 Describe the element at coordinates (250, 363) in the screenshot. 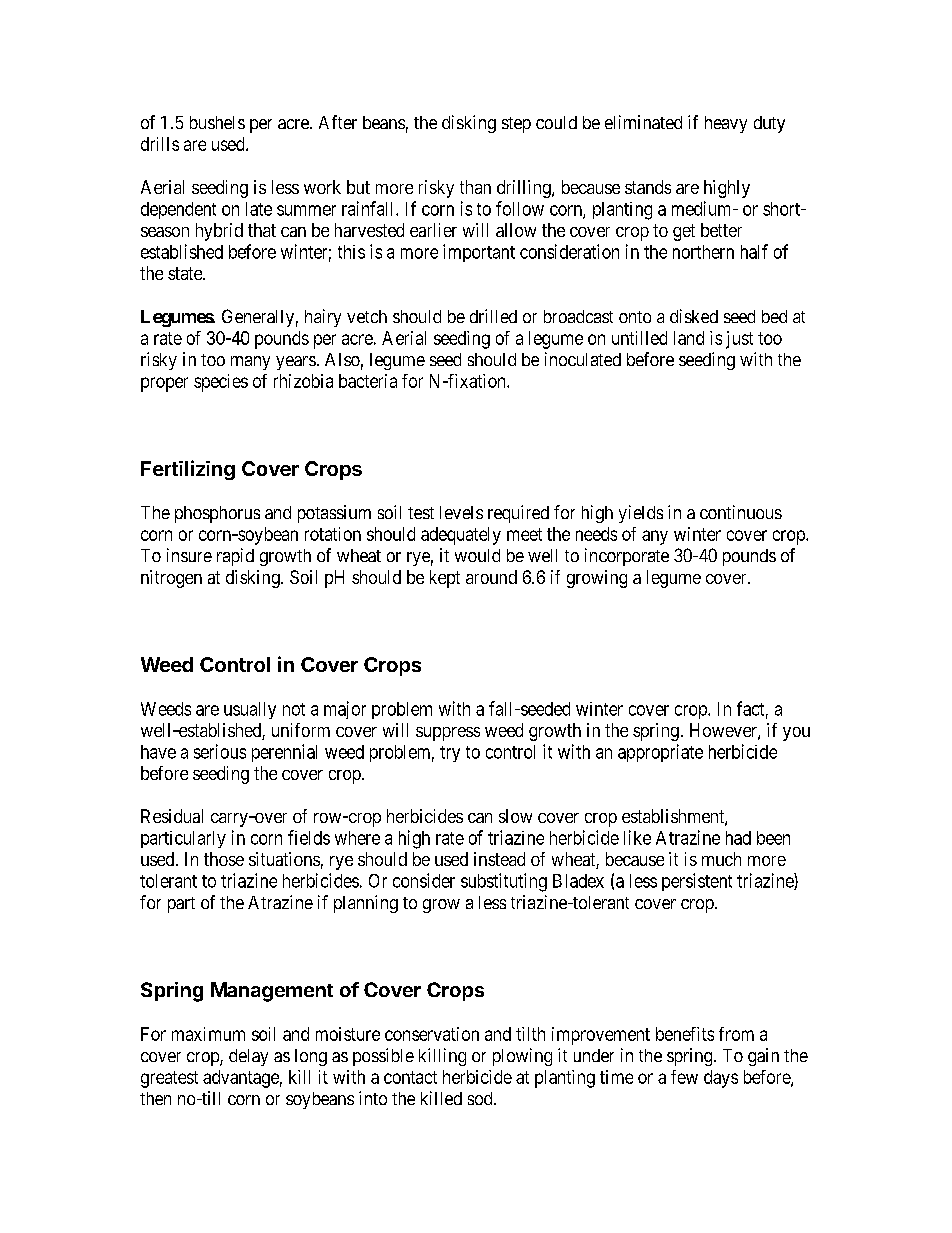

I see `many` at that location.
